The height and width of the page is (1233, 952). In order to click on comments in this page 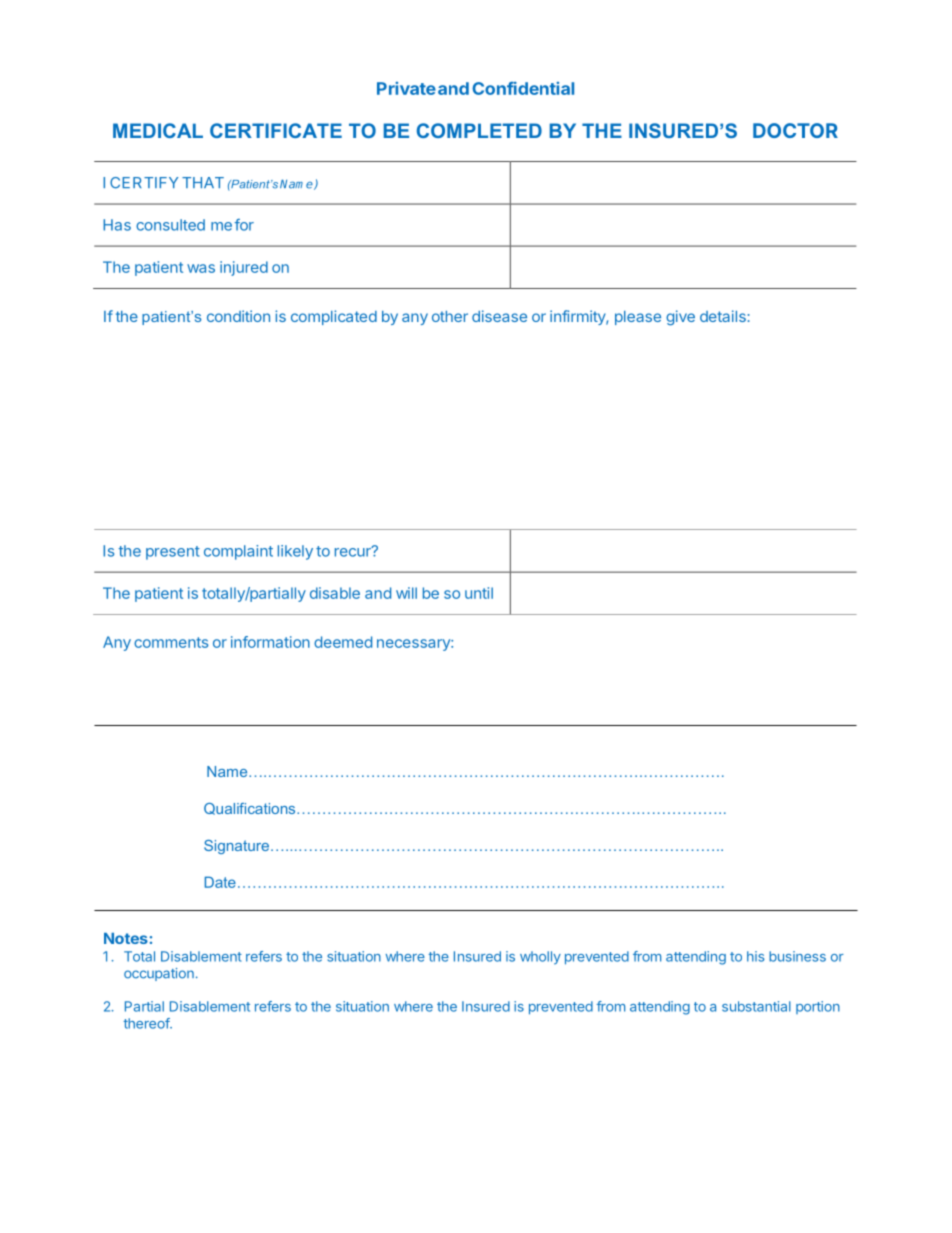, I will do `click(171, 642)`.
